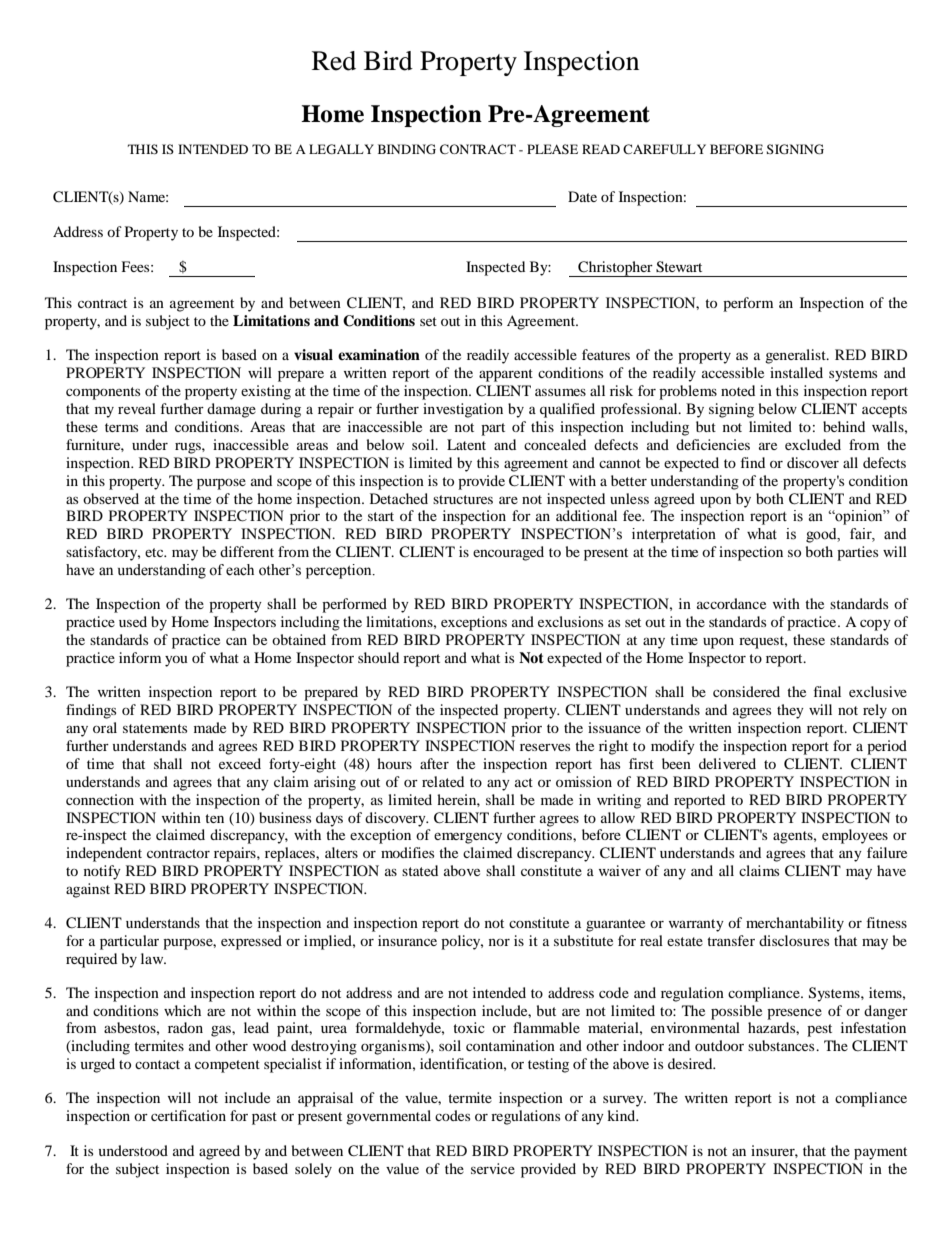 The height and width of the page is (1233, 952). I want to click on exclusions, so click(570, 621).
